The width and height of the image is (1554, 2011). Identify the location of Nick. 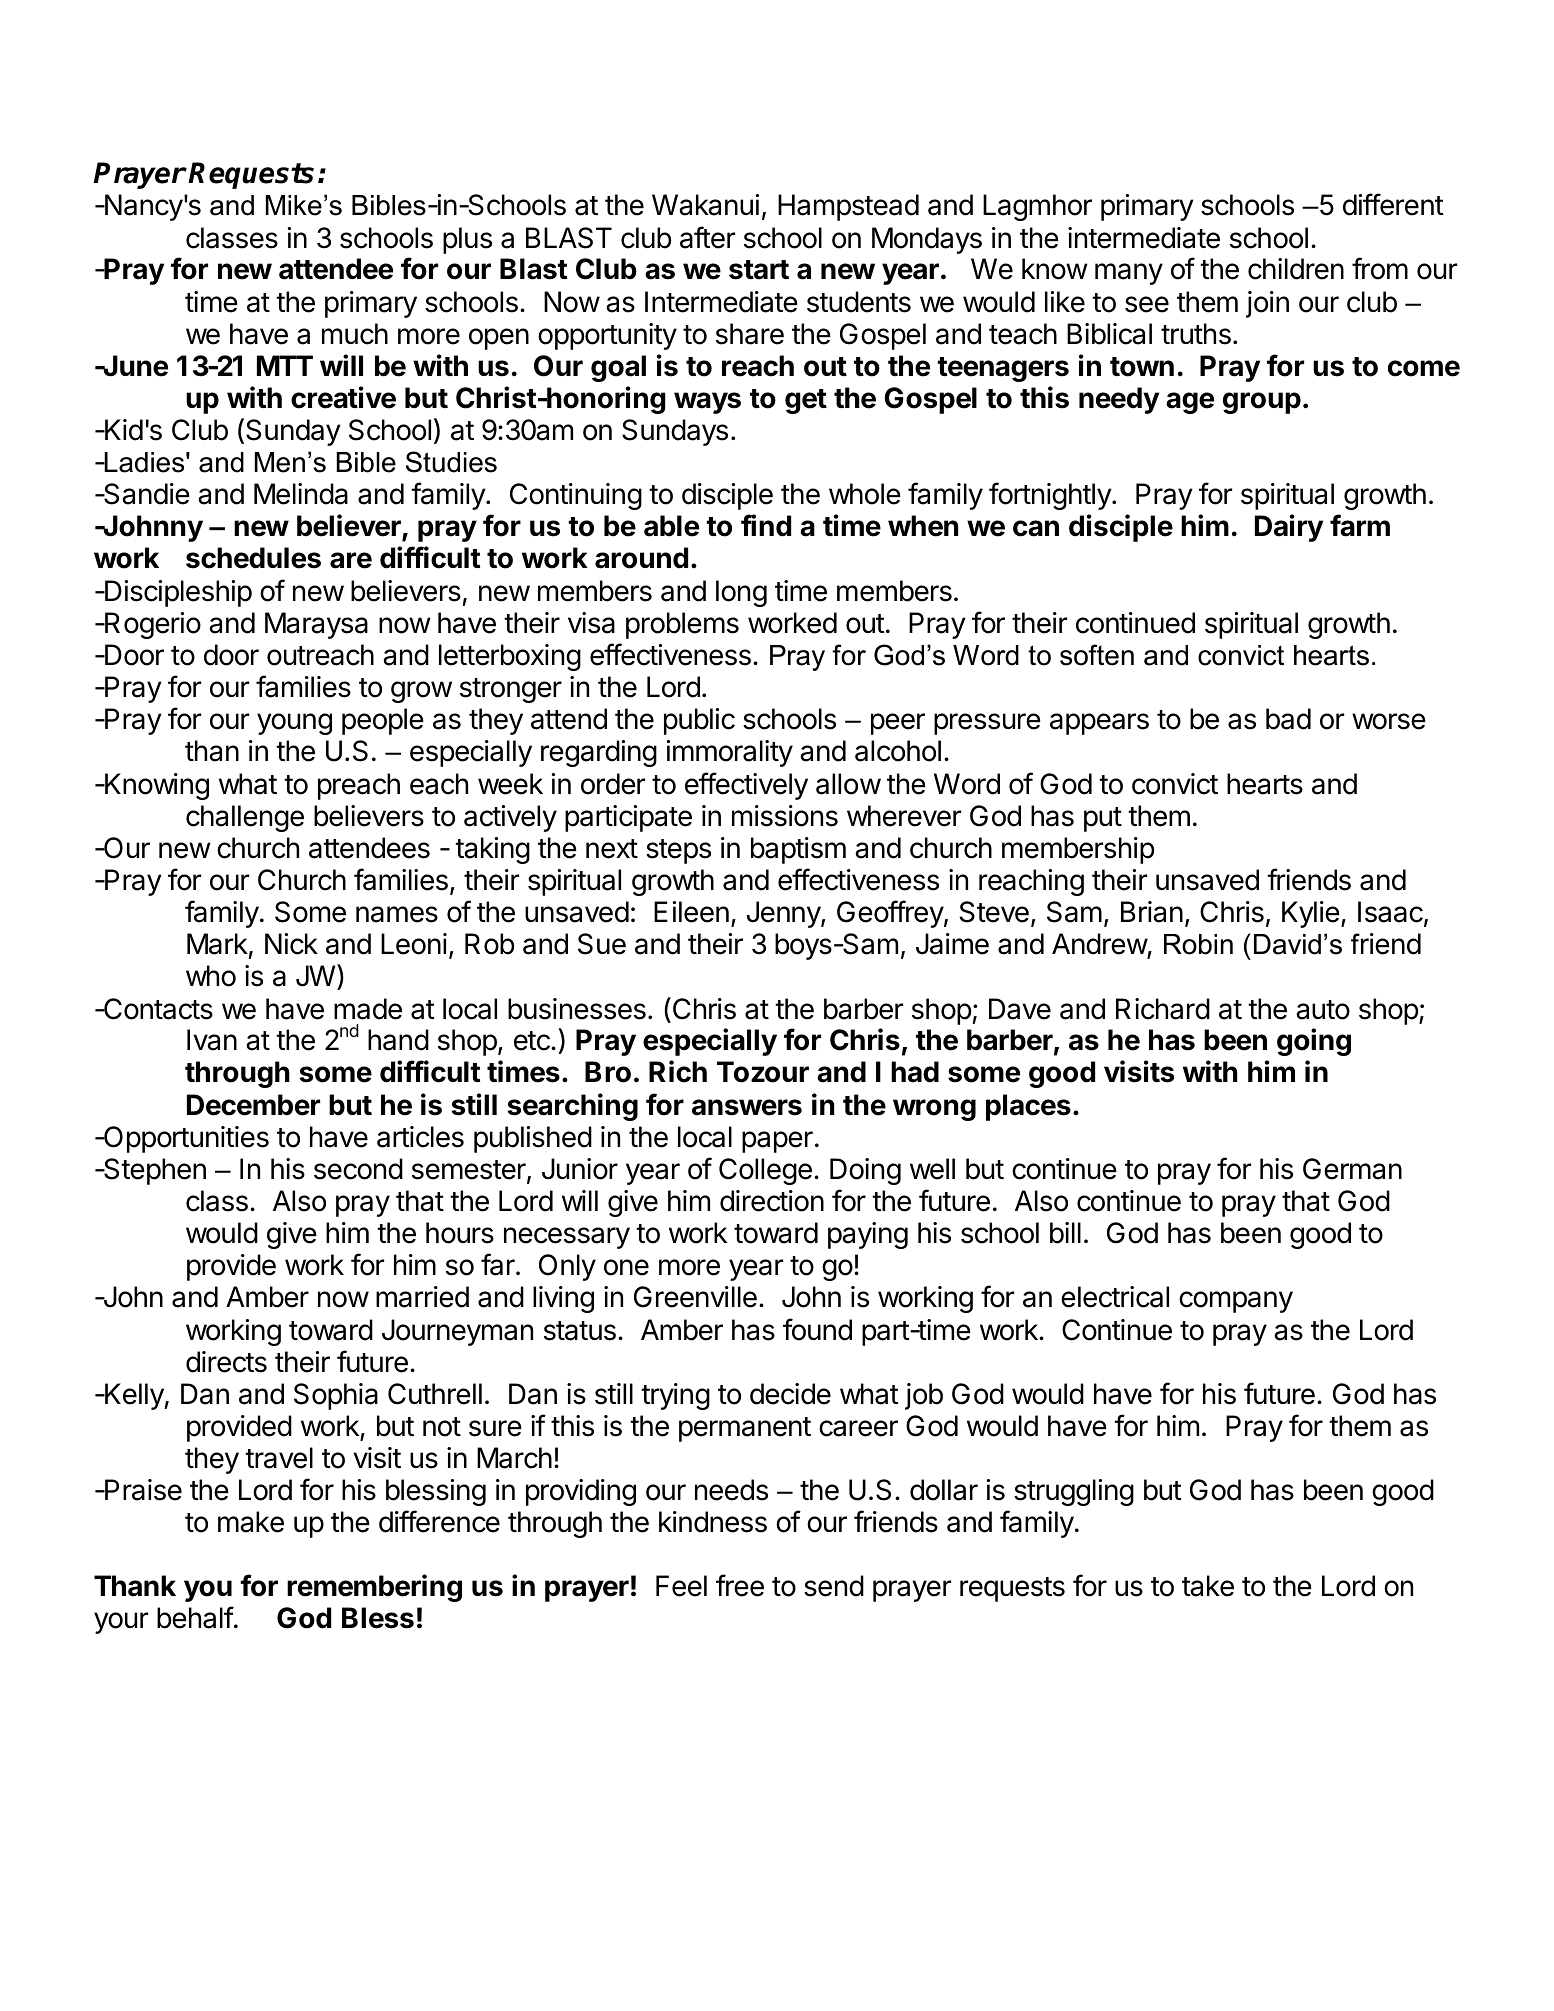
(291, 944).
